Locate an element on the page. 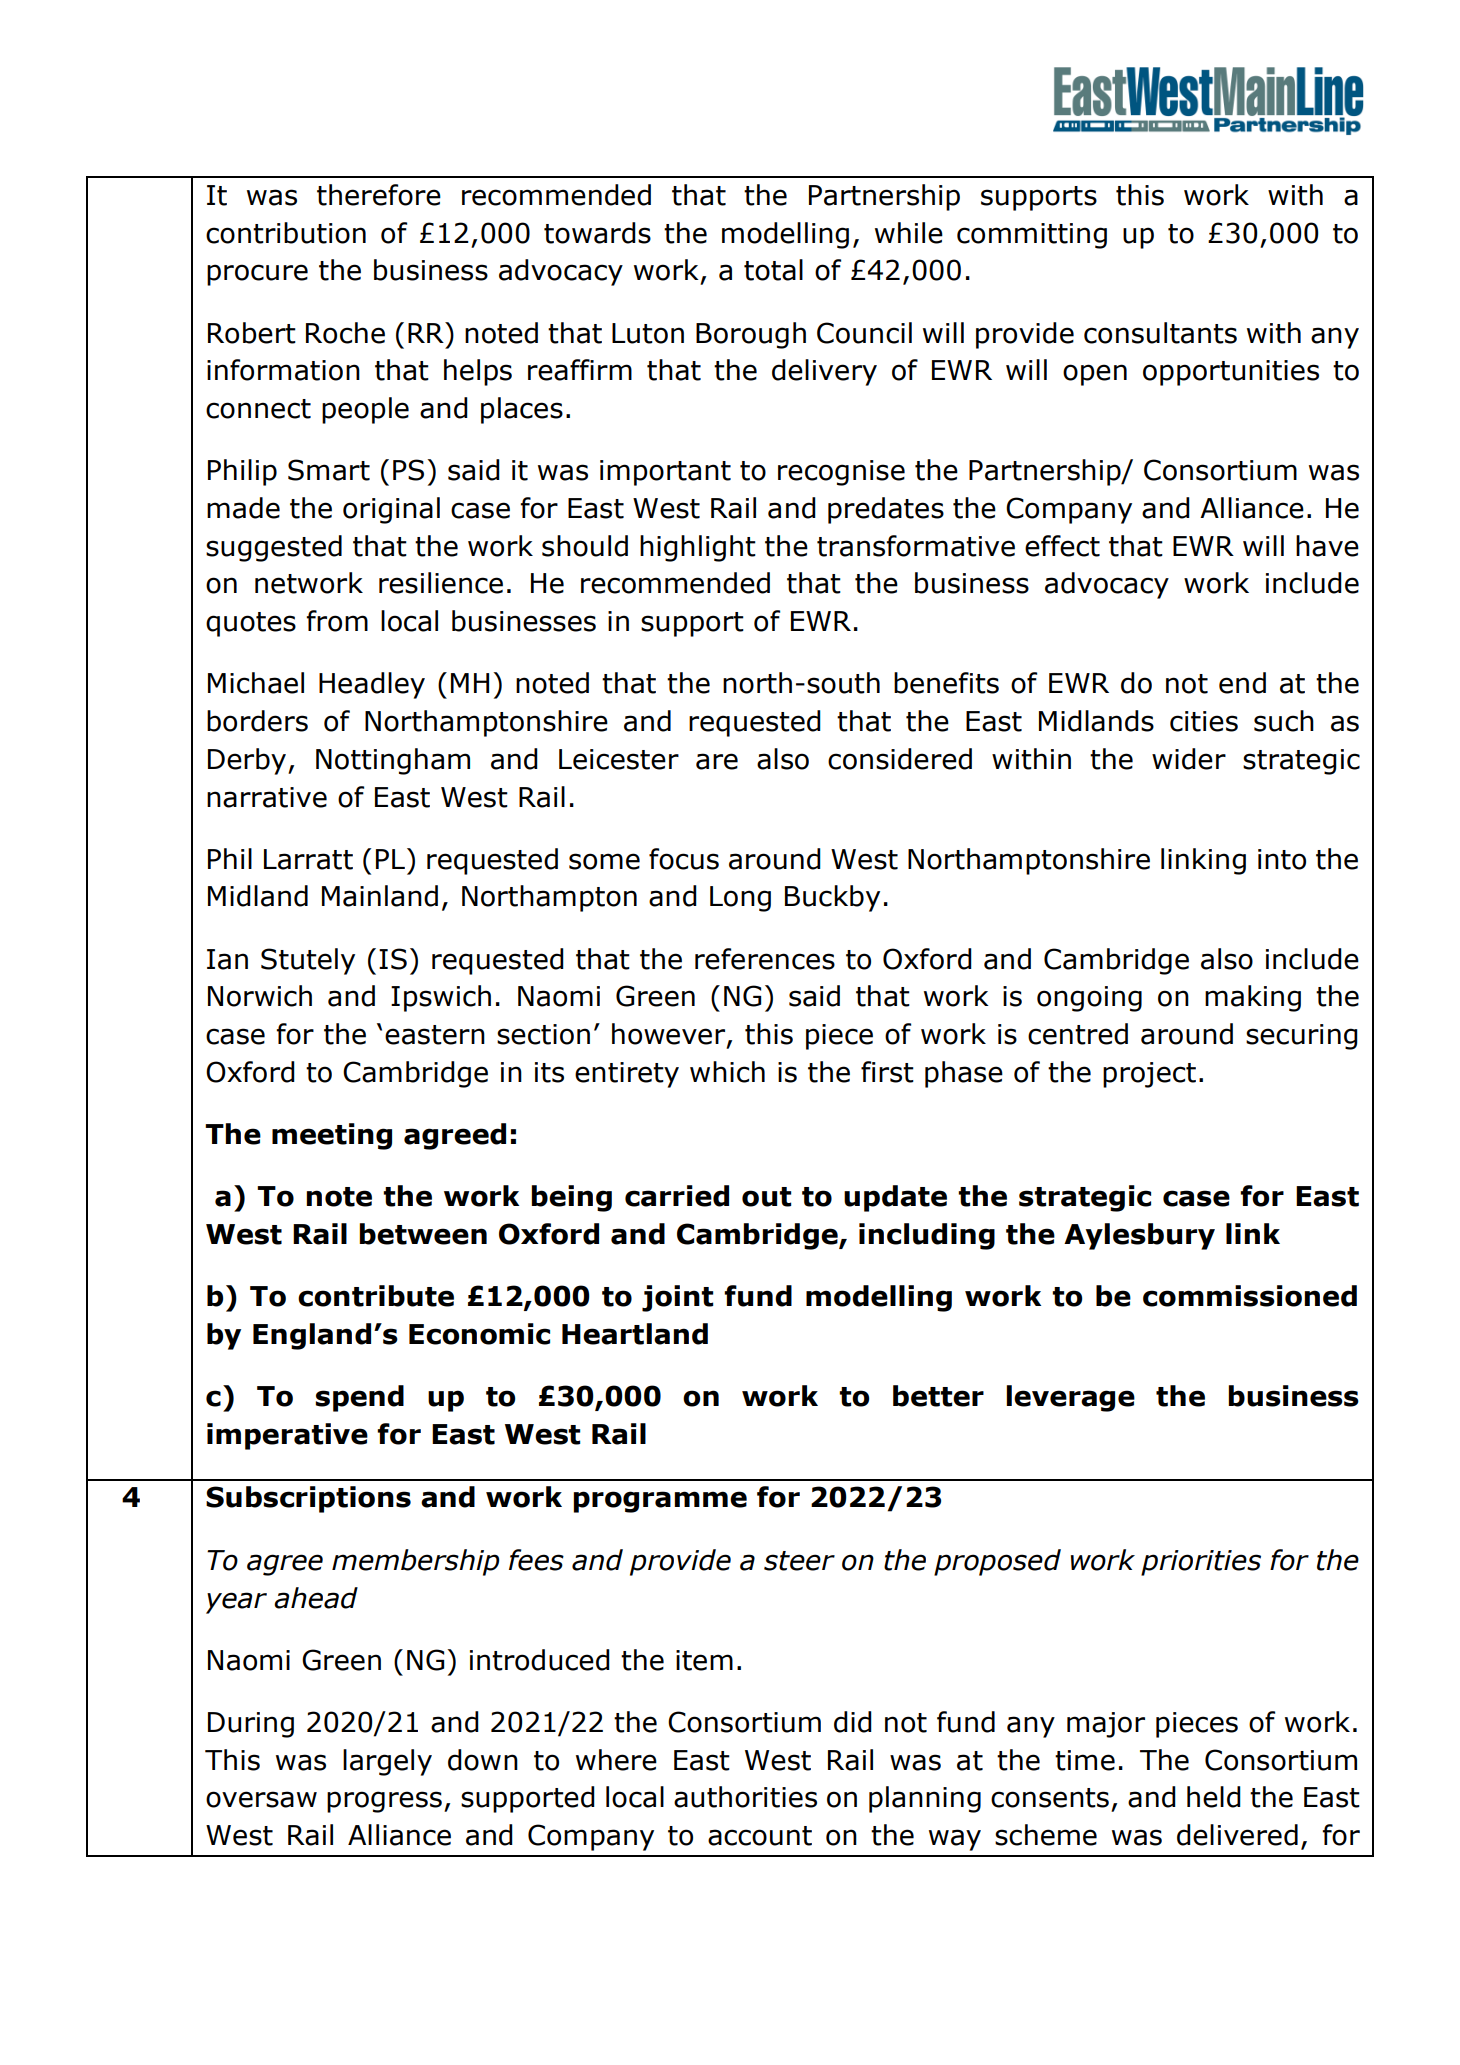  highlight is located at coordinates (698, 548).
